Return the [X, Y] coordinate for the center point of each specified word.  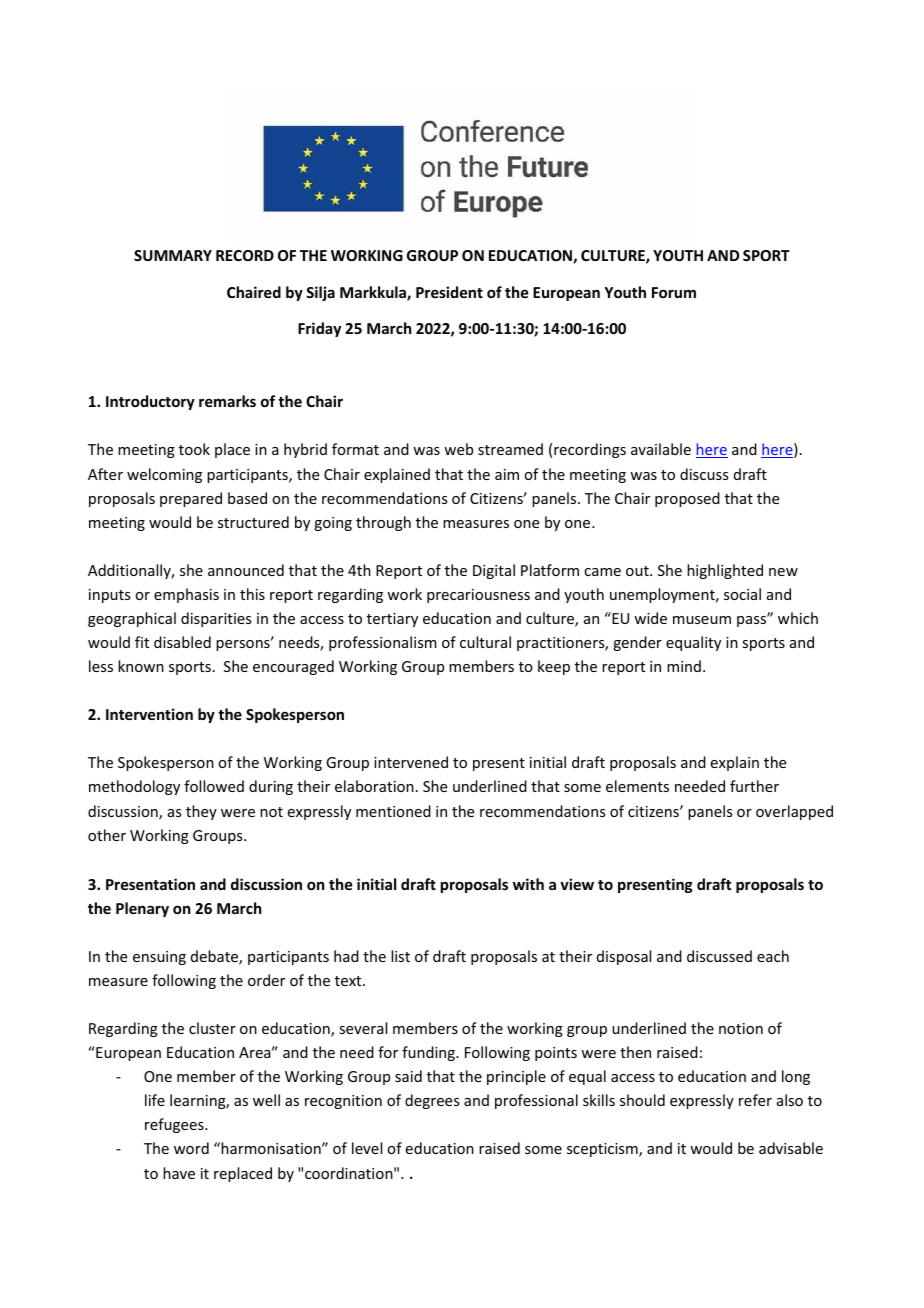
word [191, 1148]
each [773, 956]
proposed [687, 499]
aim [507, 474]
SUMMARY [173, 255]
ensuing [159, 958]
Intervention [149, 714]
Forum [674, 292]
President [449, 292]
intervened [411, 762]
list [400, 956]
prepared [191, 499]
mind [684, 666]
